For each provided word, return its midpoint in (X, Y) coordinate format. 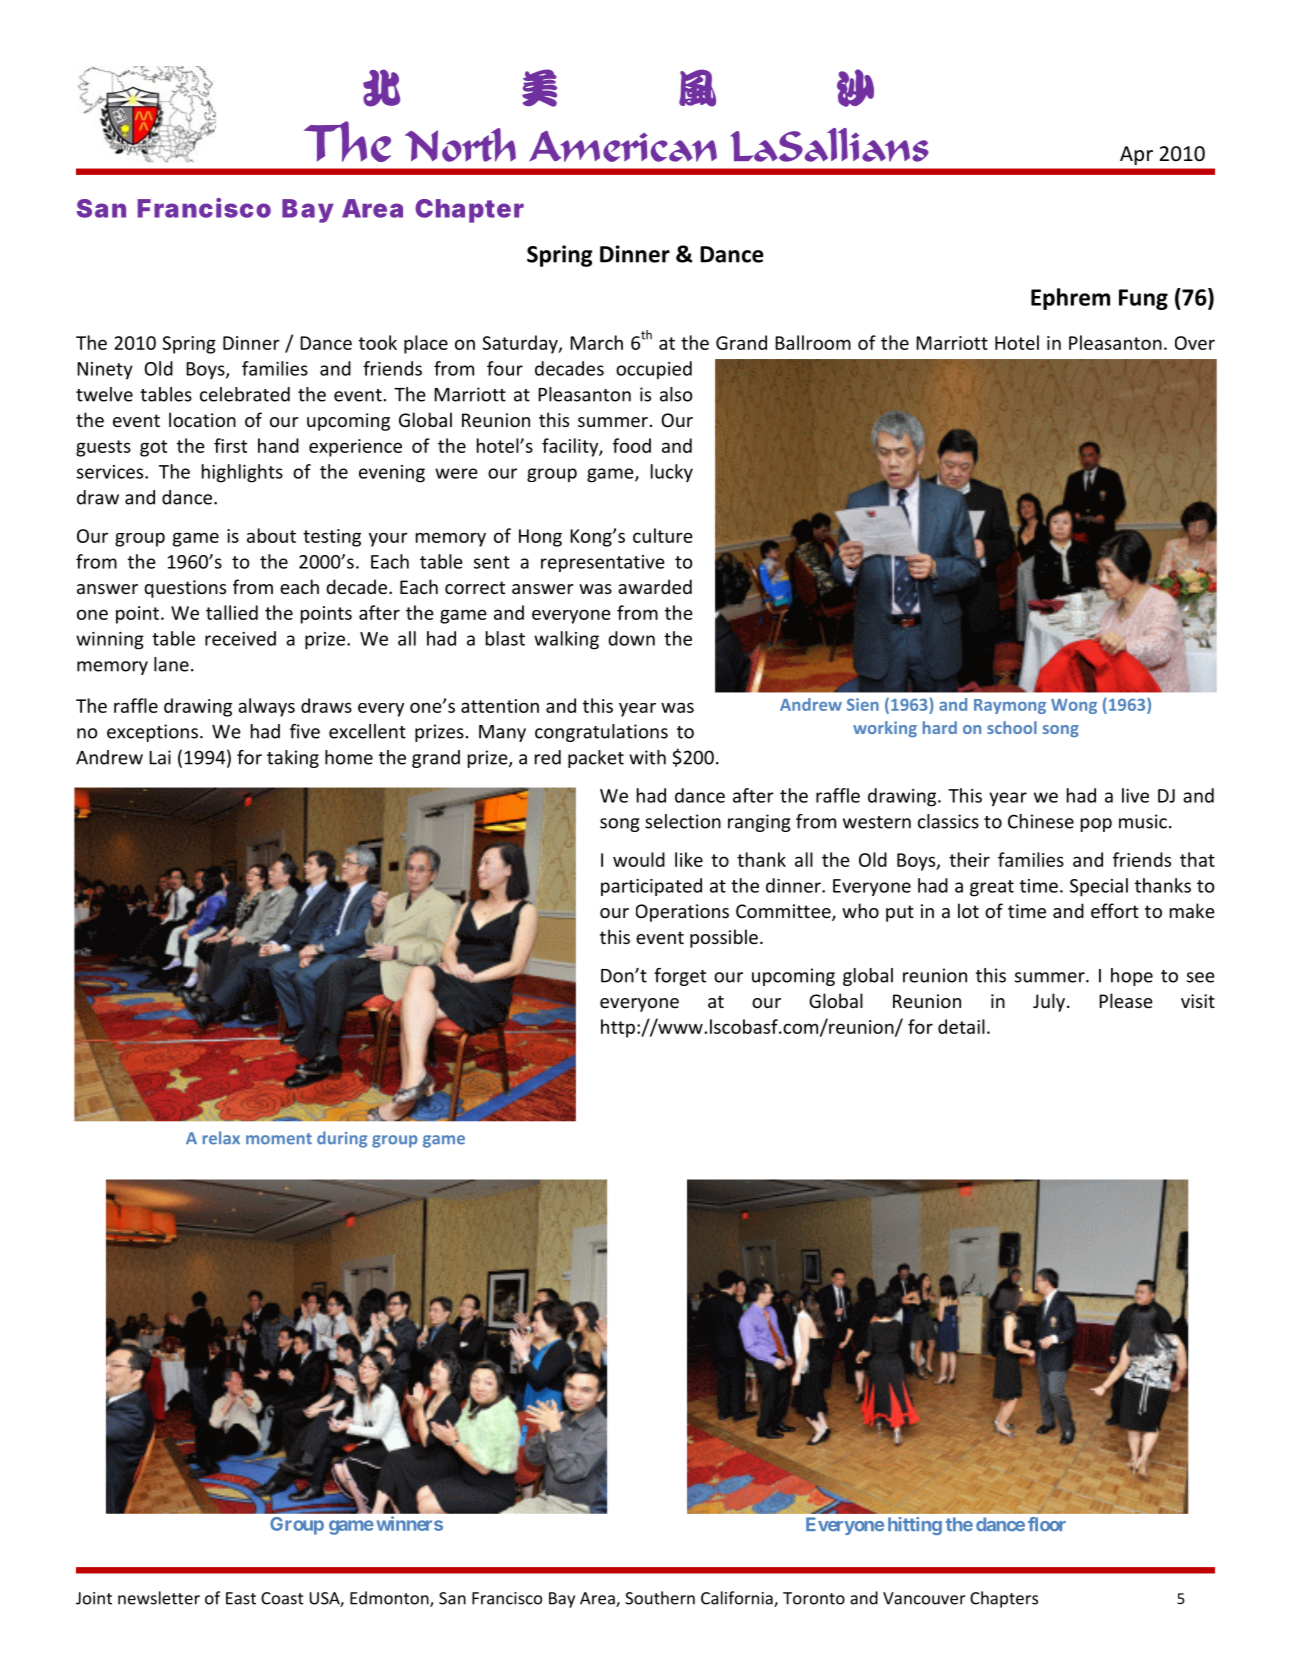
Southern (660, 1598)
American (623, 146)
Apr (1136, 155)
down (631, 638)
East (241, 1598)
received (240, 638)
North (460, 145)
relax (221, 1138)
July (1050, 1002)
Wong (1074, 706)
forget (680, 977)
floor (1047, 1524)
